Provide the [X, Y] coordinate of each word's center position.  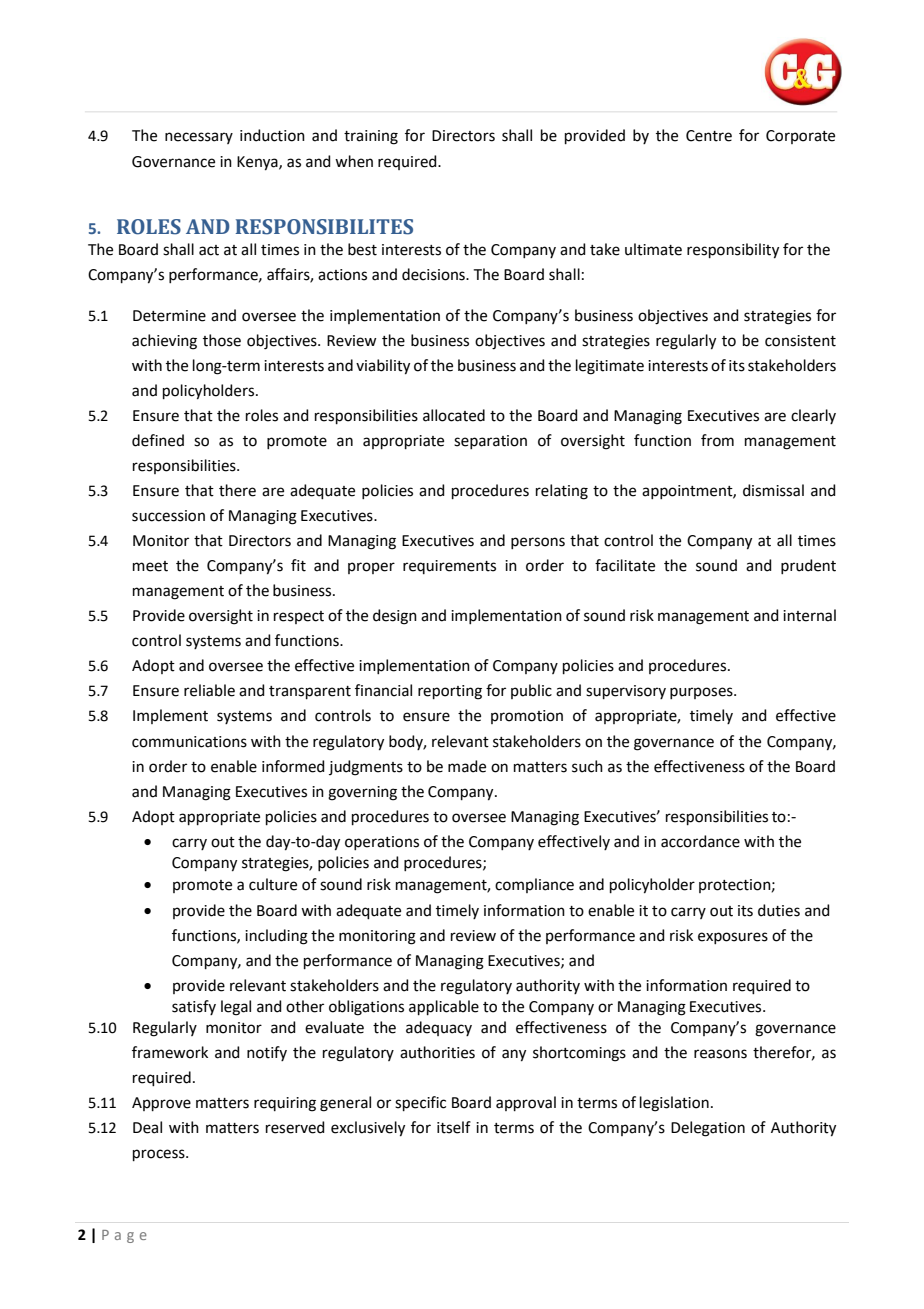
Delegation [708, 1129]
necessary [199, 138]
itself [454, 1127]
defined [158, 440]
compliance [534, 885]
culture [273, 884]
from [717, 440]
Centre [709, 136]
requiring [285, 1104]
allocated [454, 415]
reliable [209, 690]
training [371, 137]
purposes [702, 693]
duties [779, 910]
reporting [450, 692]
